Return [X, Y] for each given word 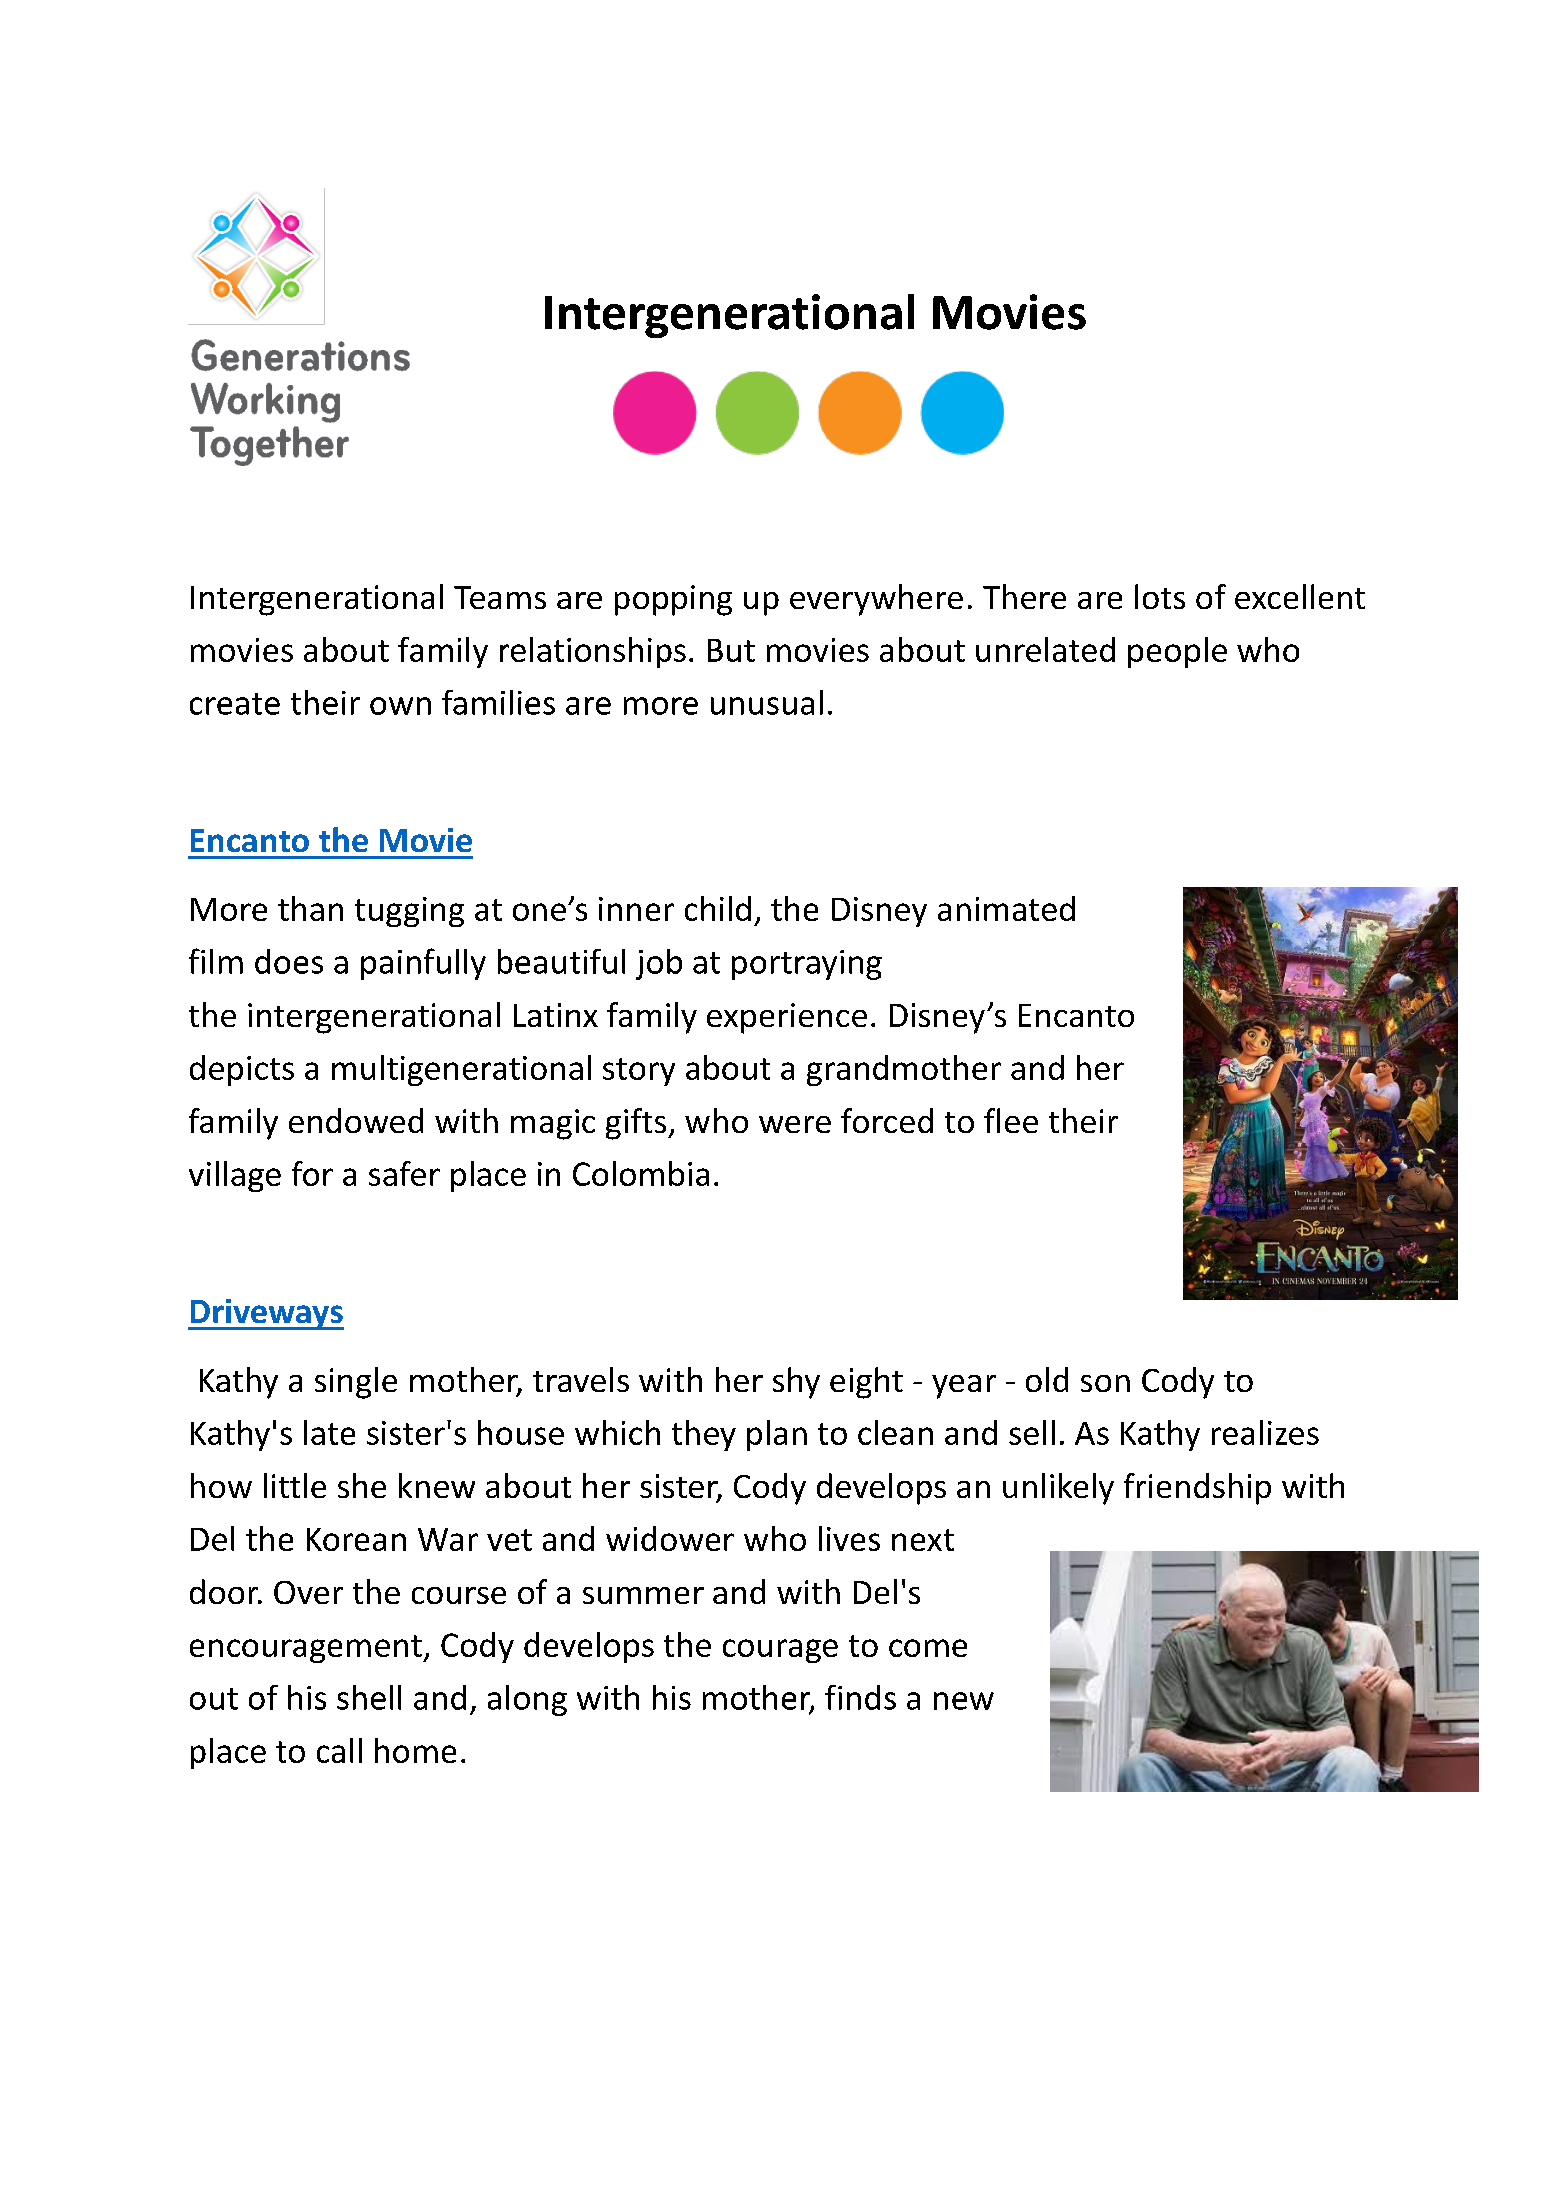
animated [1006, 908]
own [400, 706]
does [289, 961]
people [1177, 652]
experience [787, 1018]
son [1105, 1383]
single [356, 1383]
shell [369, 1697]
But [731, 650]
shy [796, 1383]
